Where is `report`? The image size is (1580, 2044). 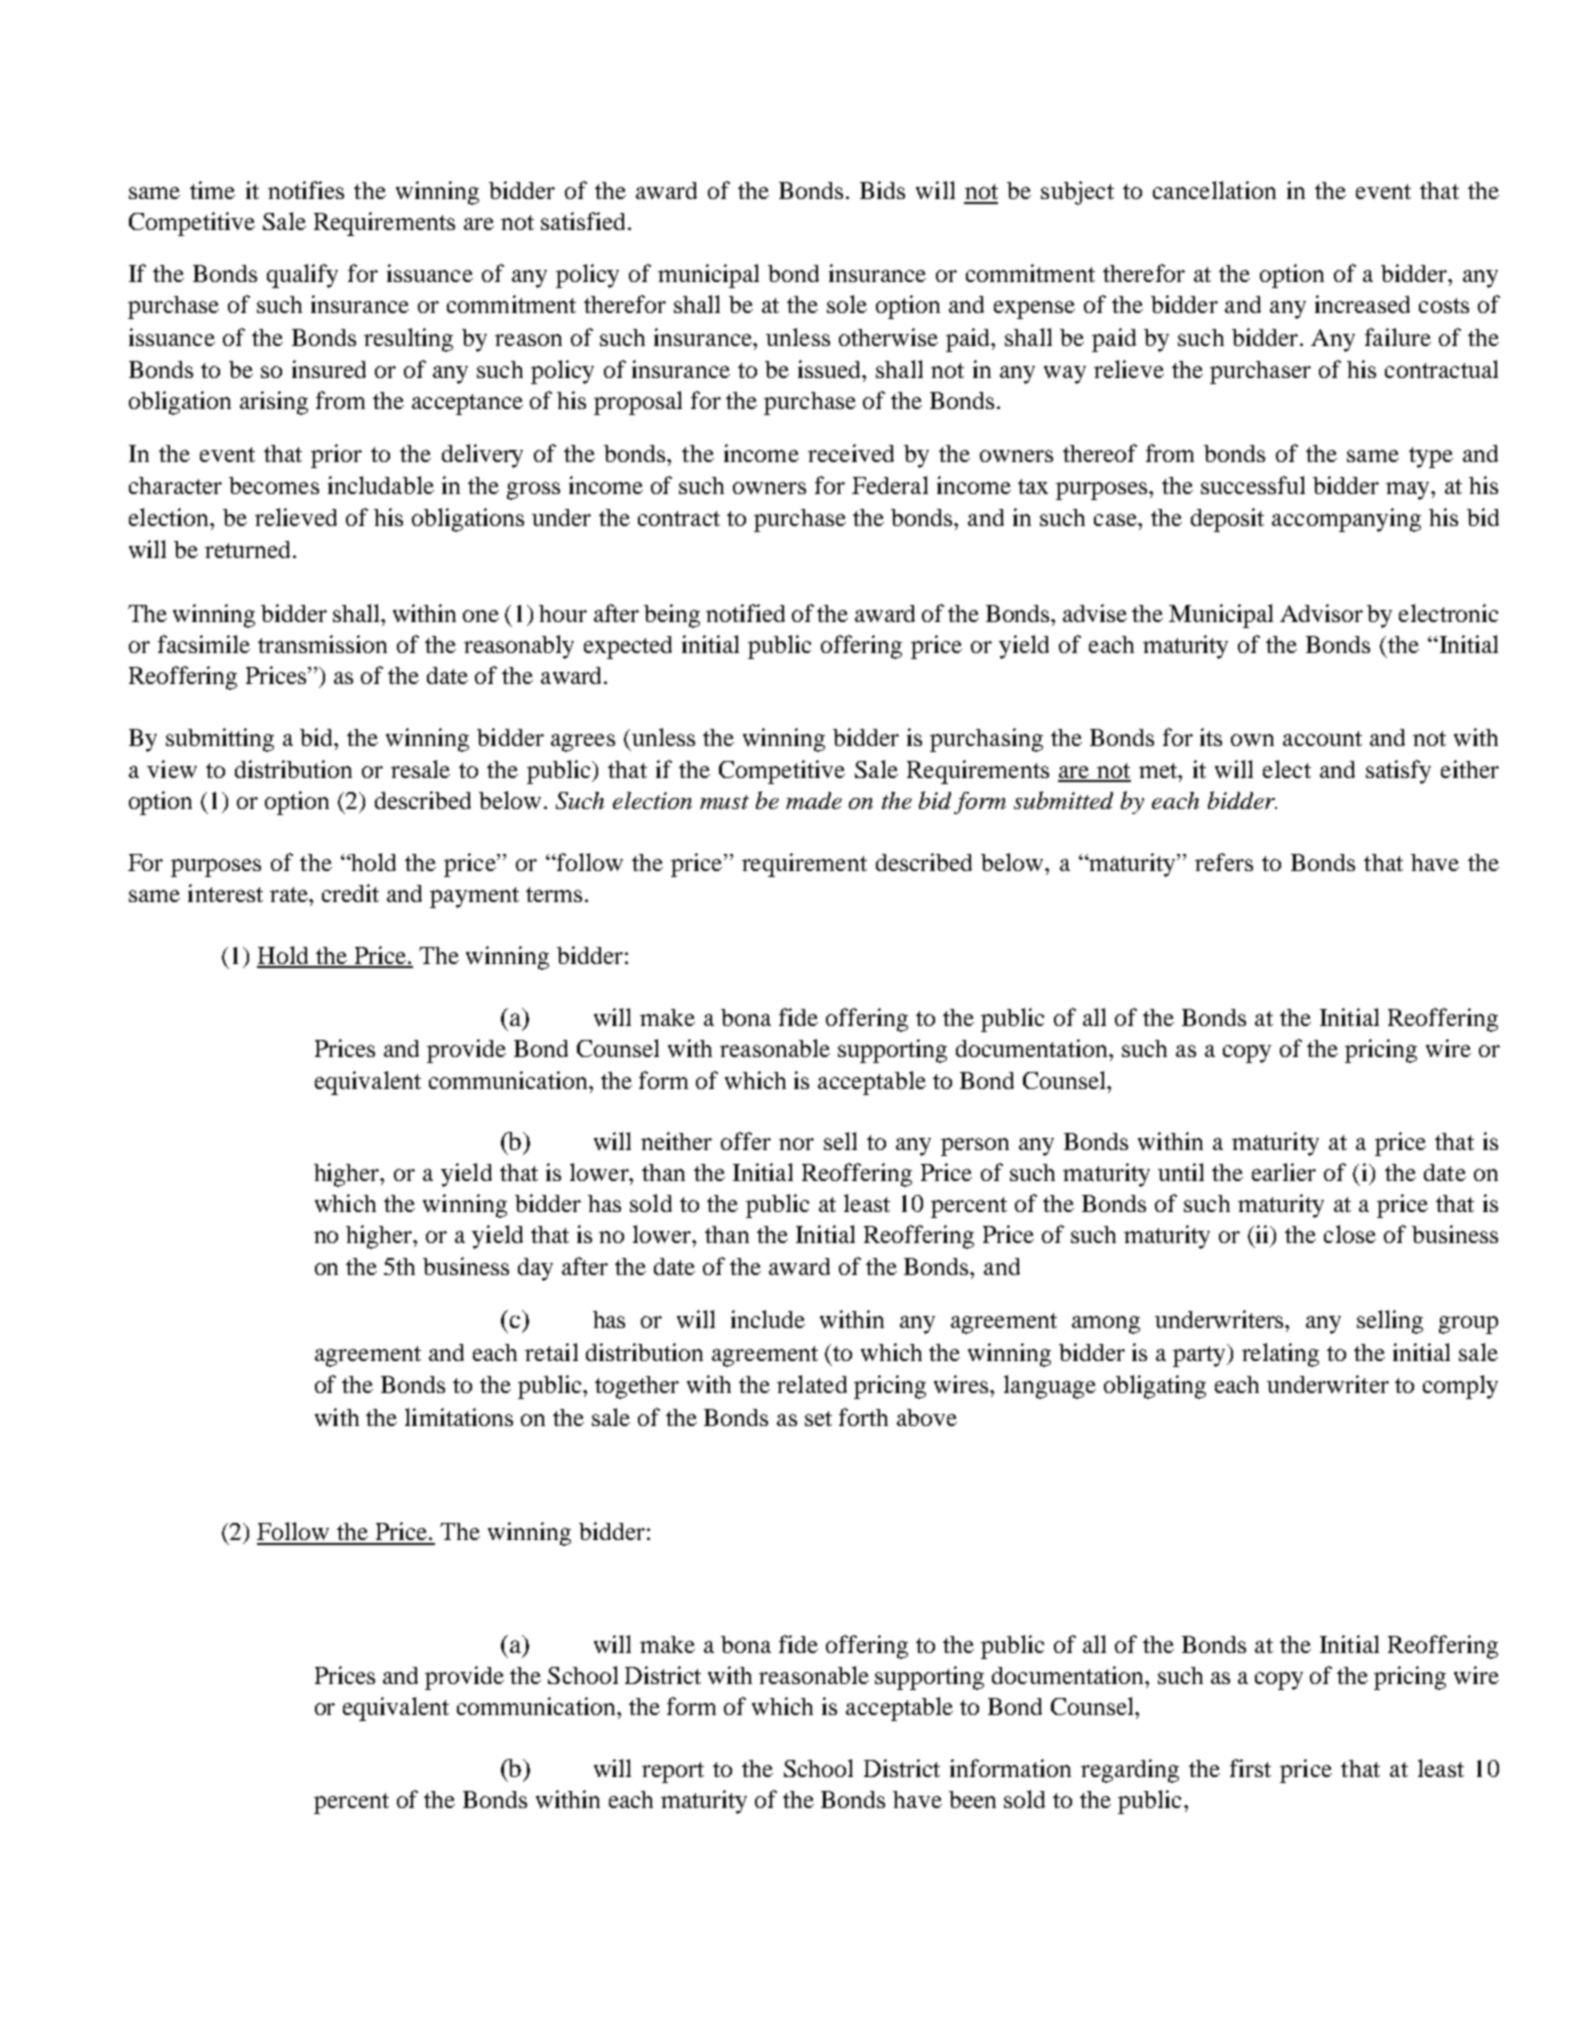 report is located at coordinates (673, 1772).
